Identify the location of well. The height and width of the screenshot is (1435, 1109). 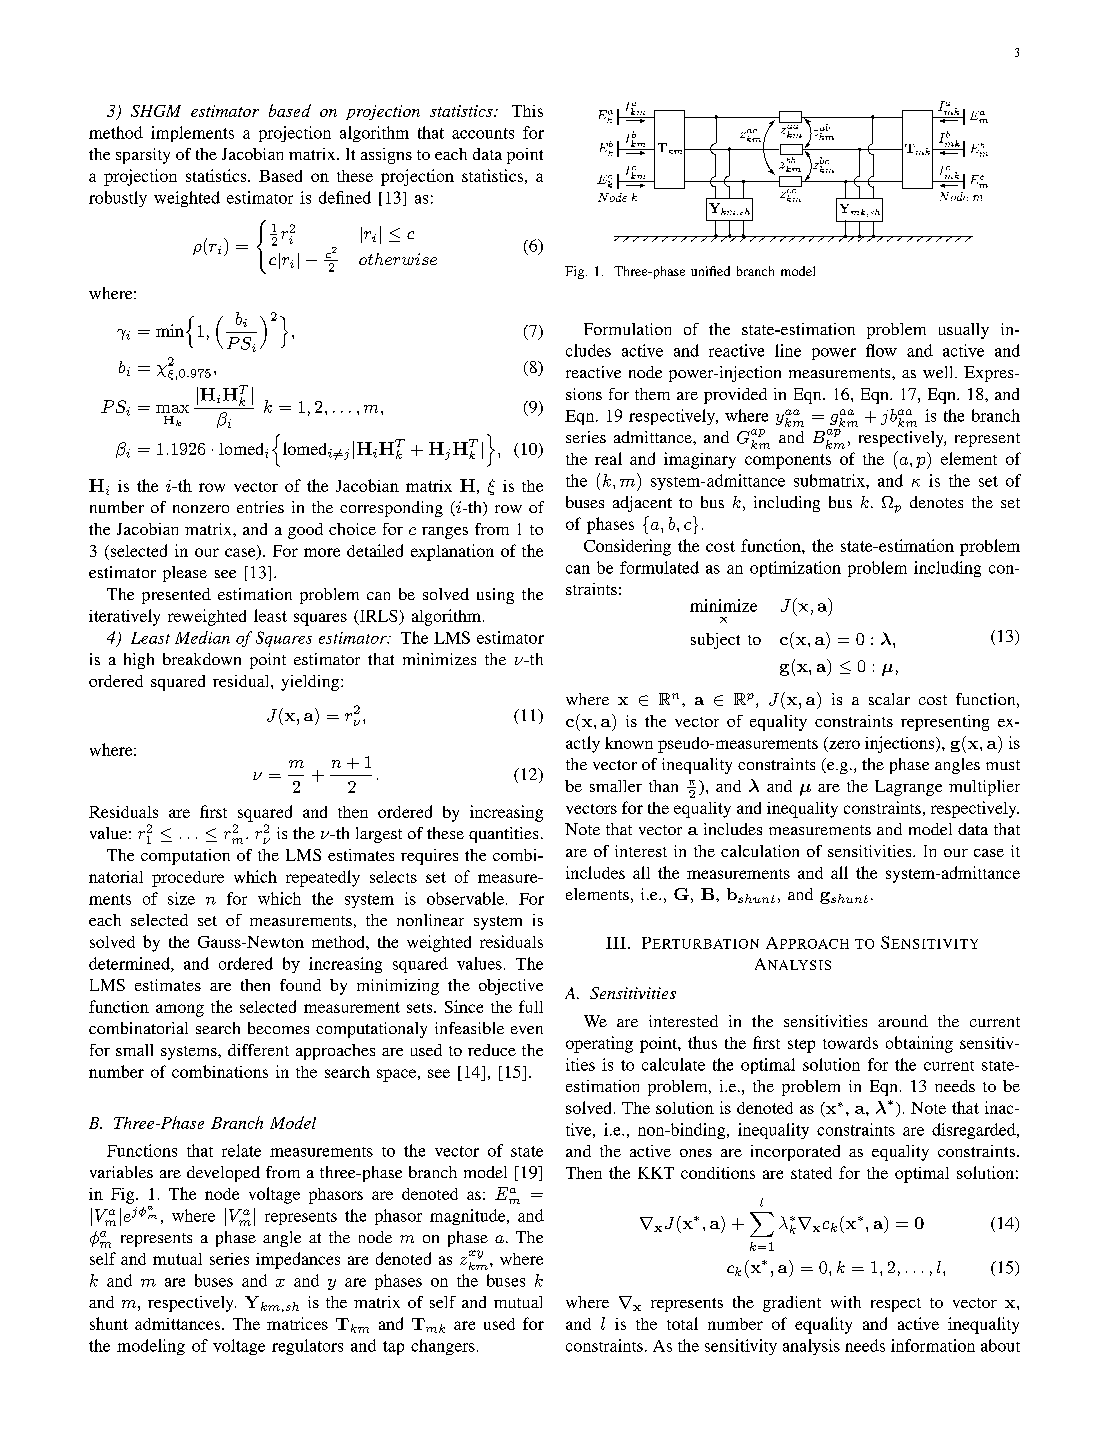
(939, 372).
